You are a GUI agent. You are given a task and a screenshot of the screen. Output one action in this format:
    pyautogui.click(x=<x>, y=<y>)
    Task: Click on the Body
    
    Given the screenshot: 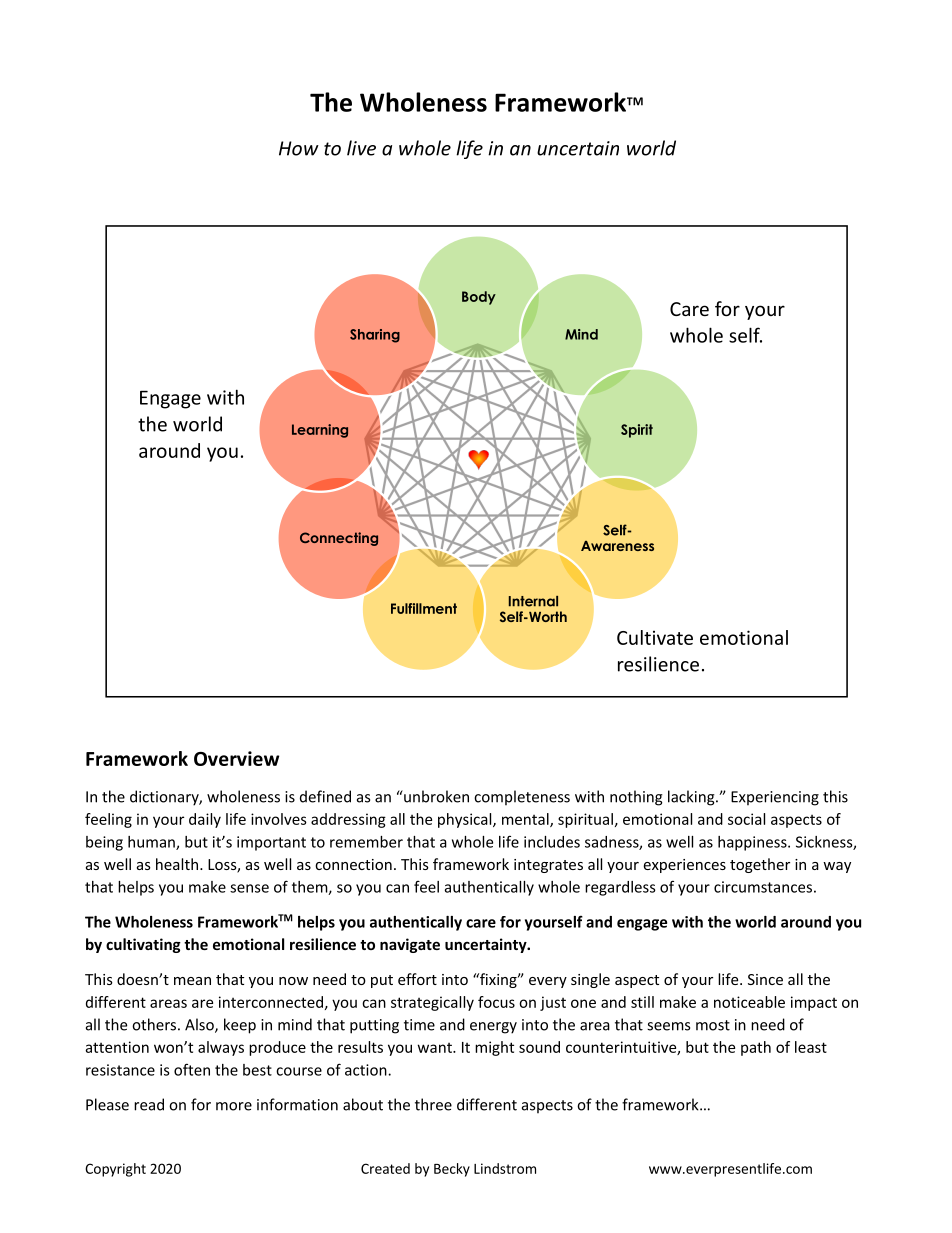 What is the action you would take?
    pyautogui.click(x=479, y=298)
